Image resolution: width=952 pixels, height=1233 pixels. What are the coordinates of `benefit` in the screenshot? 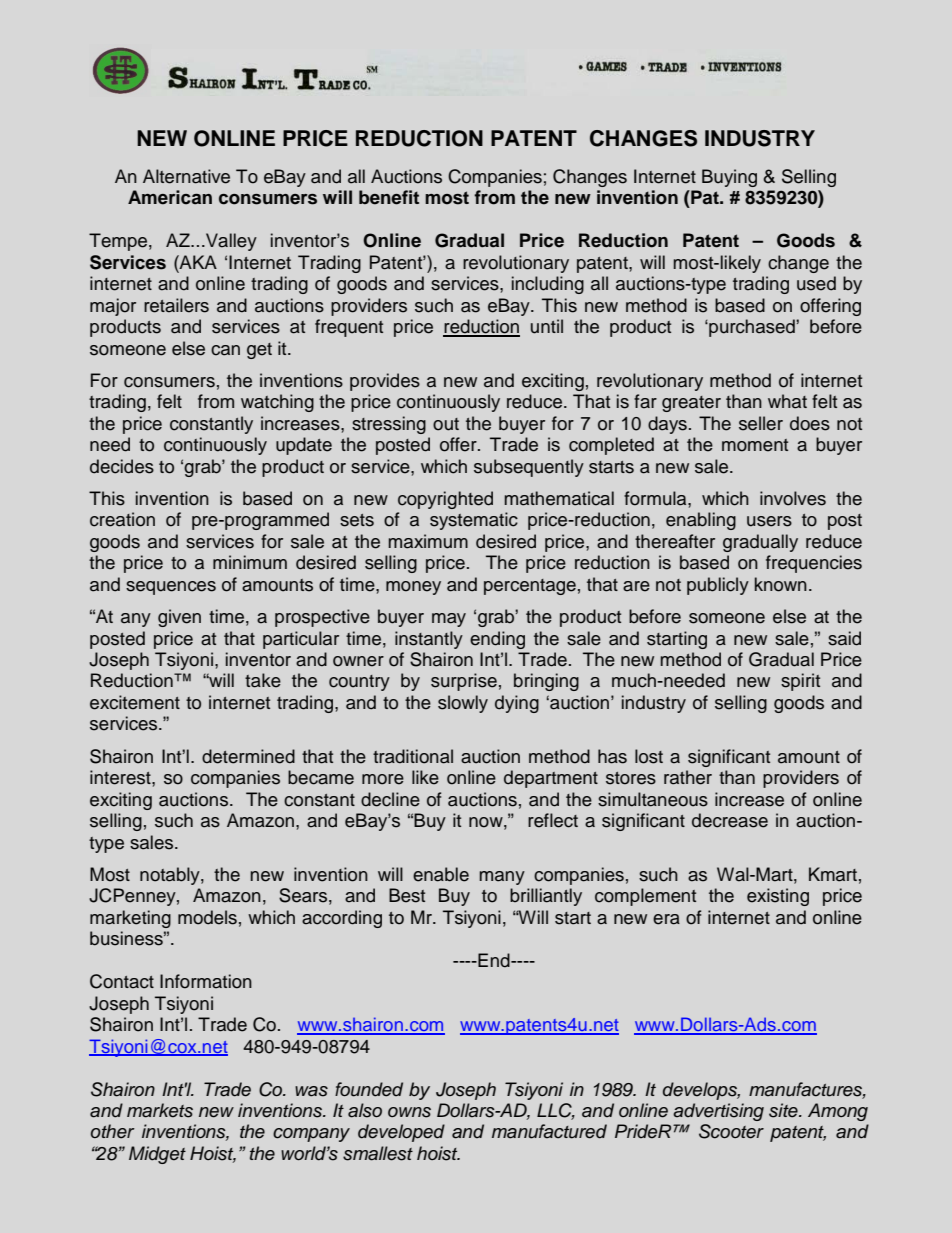 It's located at (389, 197).
